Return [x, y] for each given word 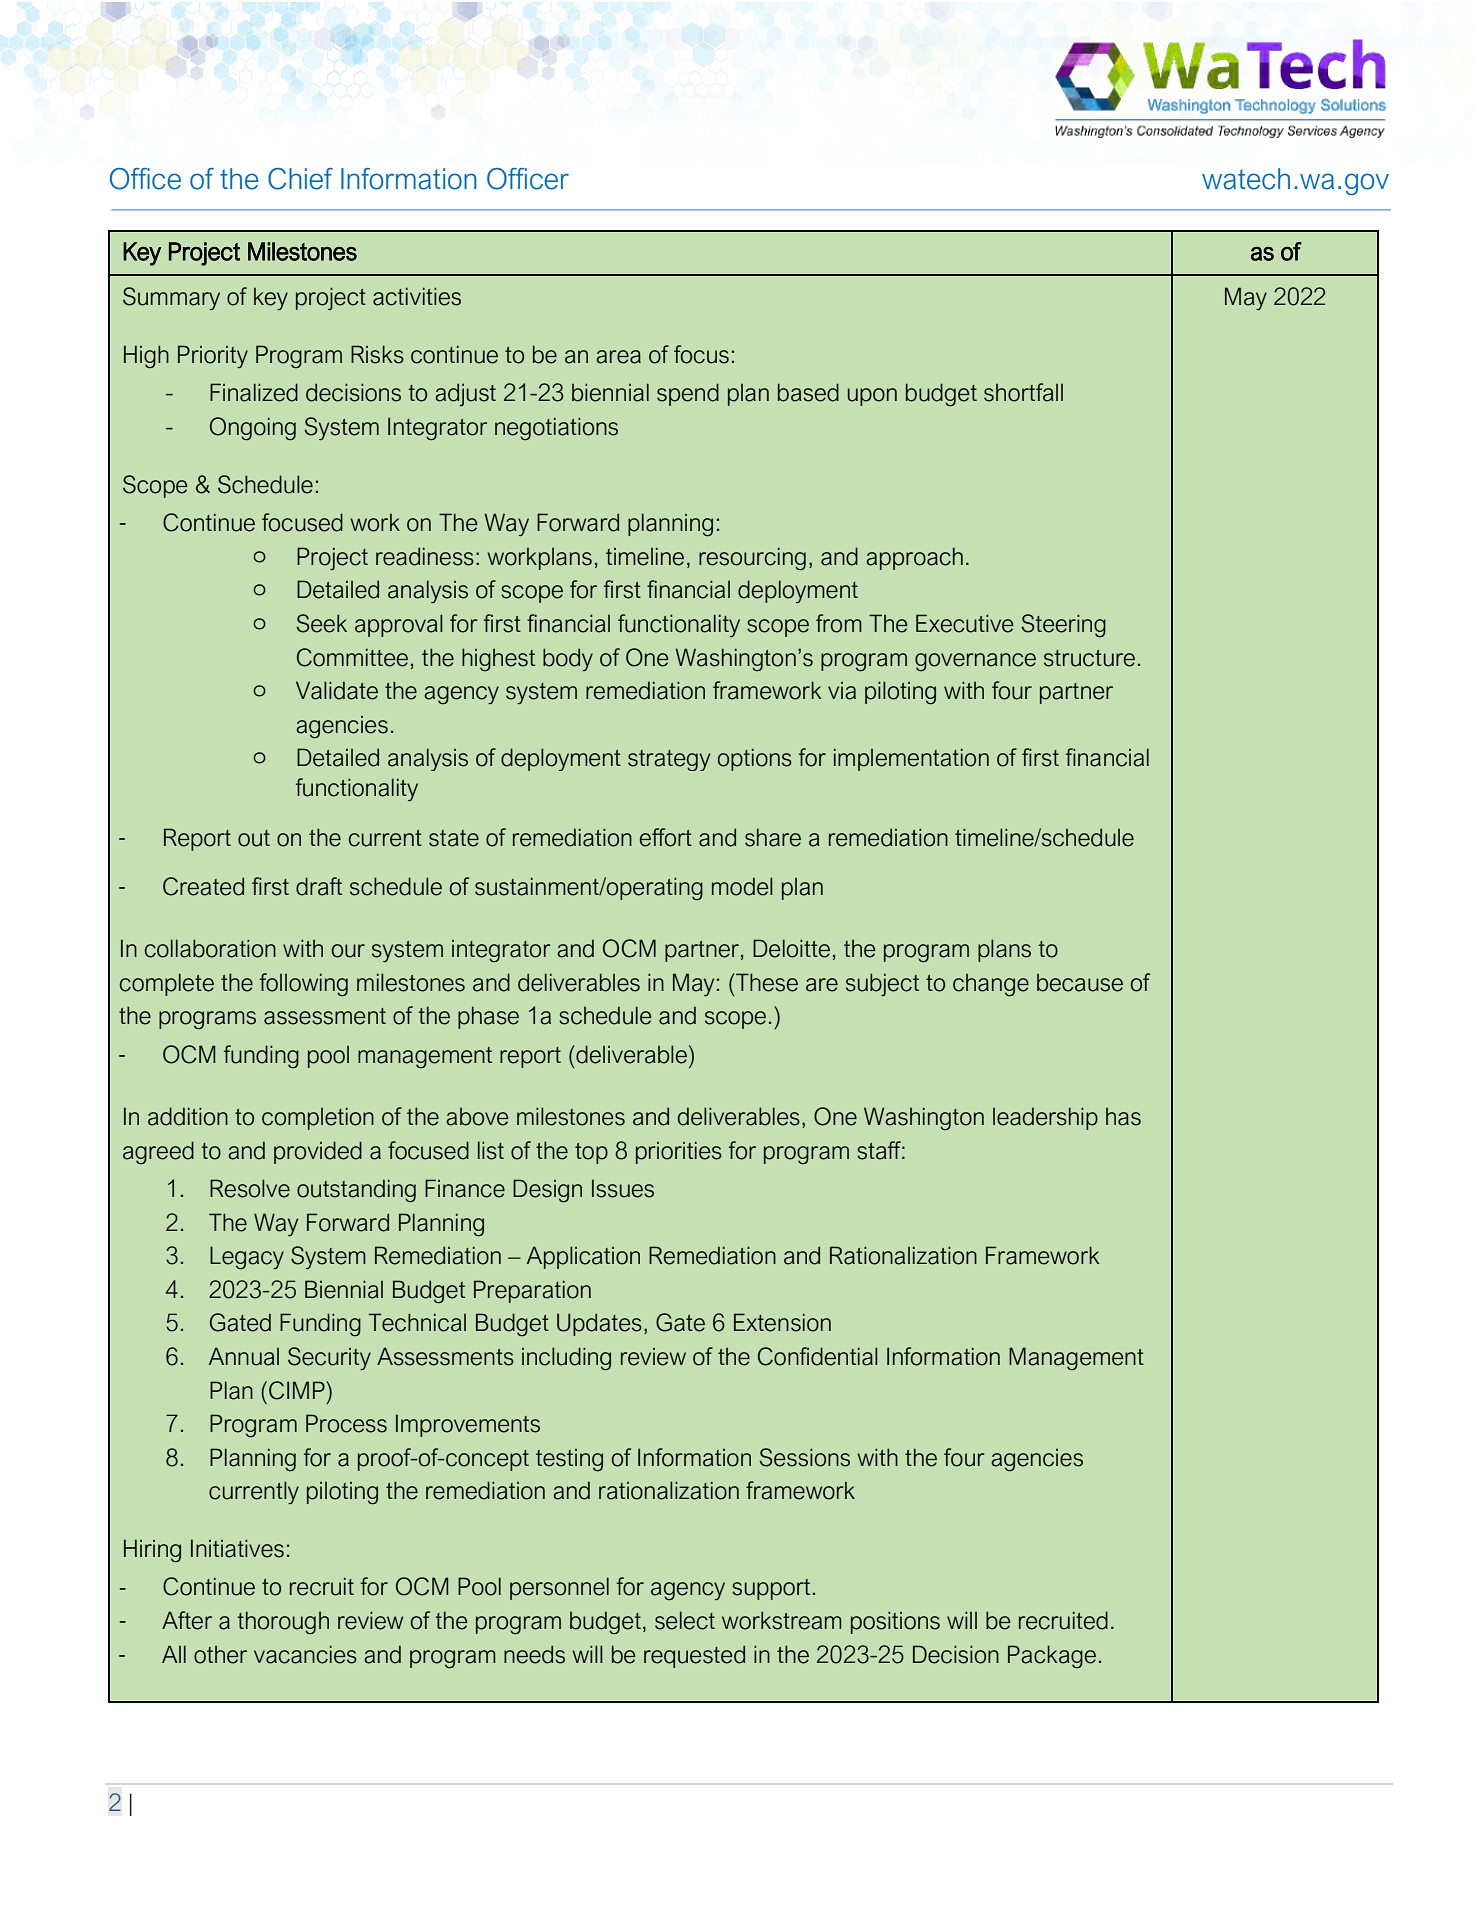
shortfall [1023, 392]
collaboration [210, 948]
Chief [300, 179]
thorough [283, 1623]
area [618, 357]
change [991, 985]
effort [666, 837]
